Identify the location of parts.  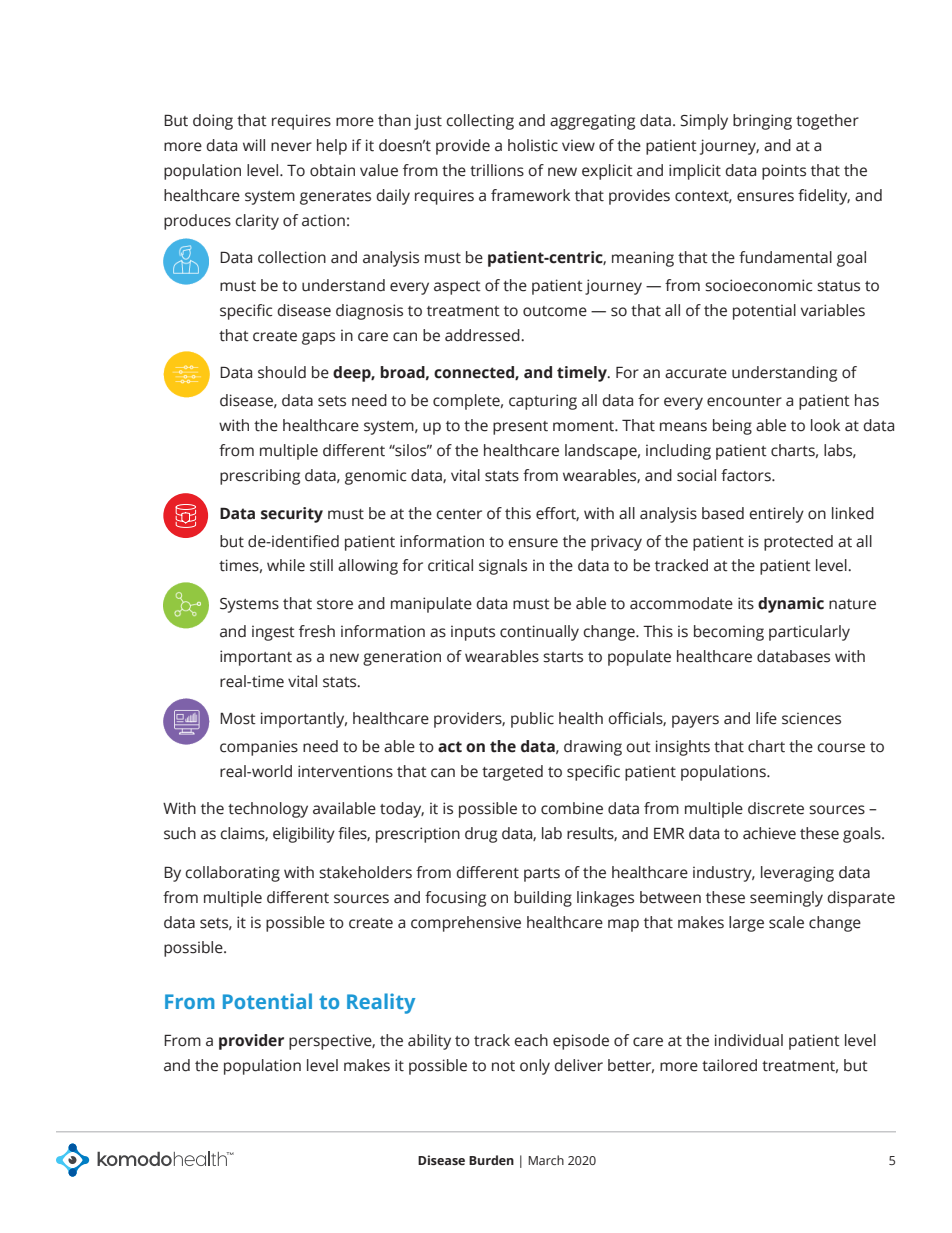
(542, 875).
